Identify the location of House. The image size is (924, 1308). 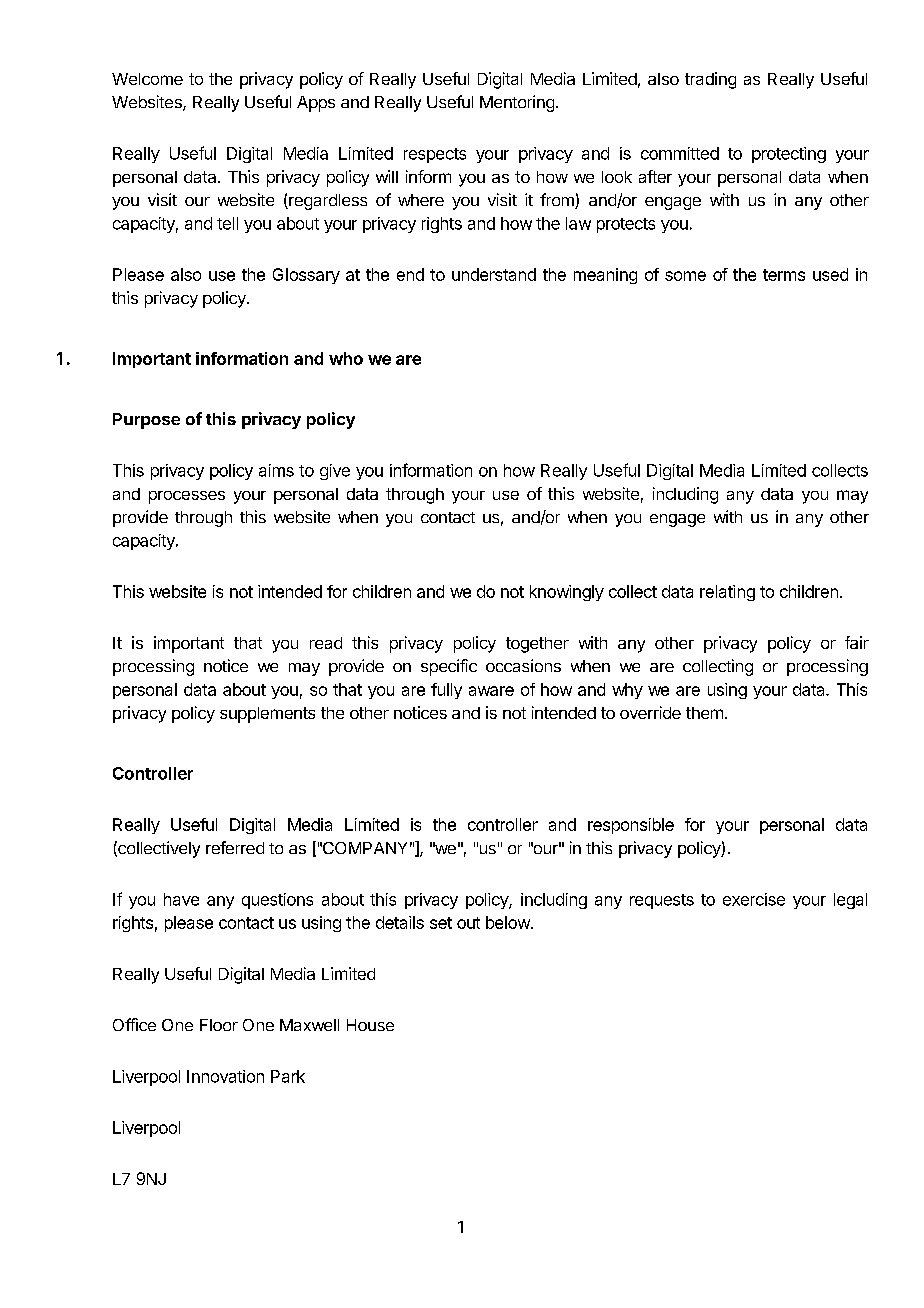
(370, 1025).
